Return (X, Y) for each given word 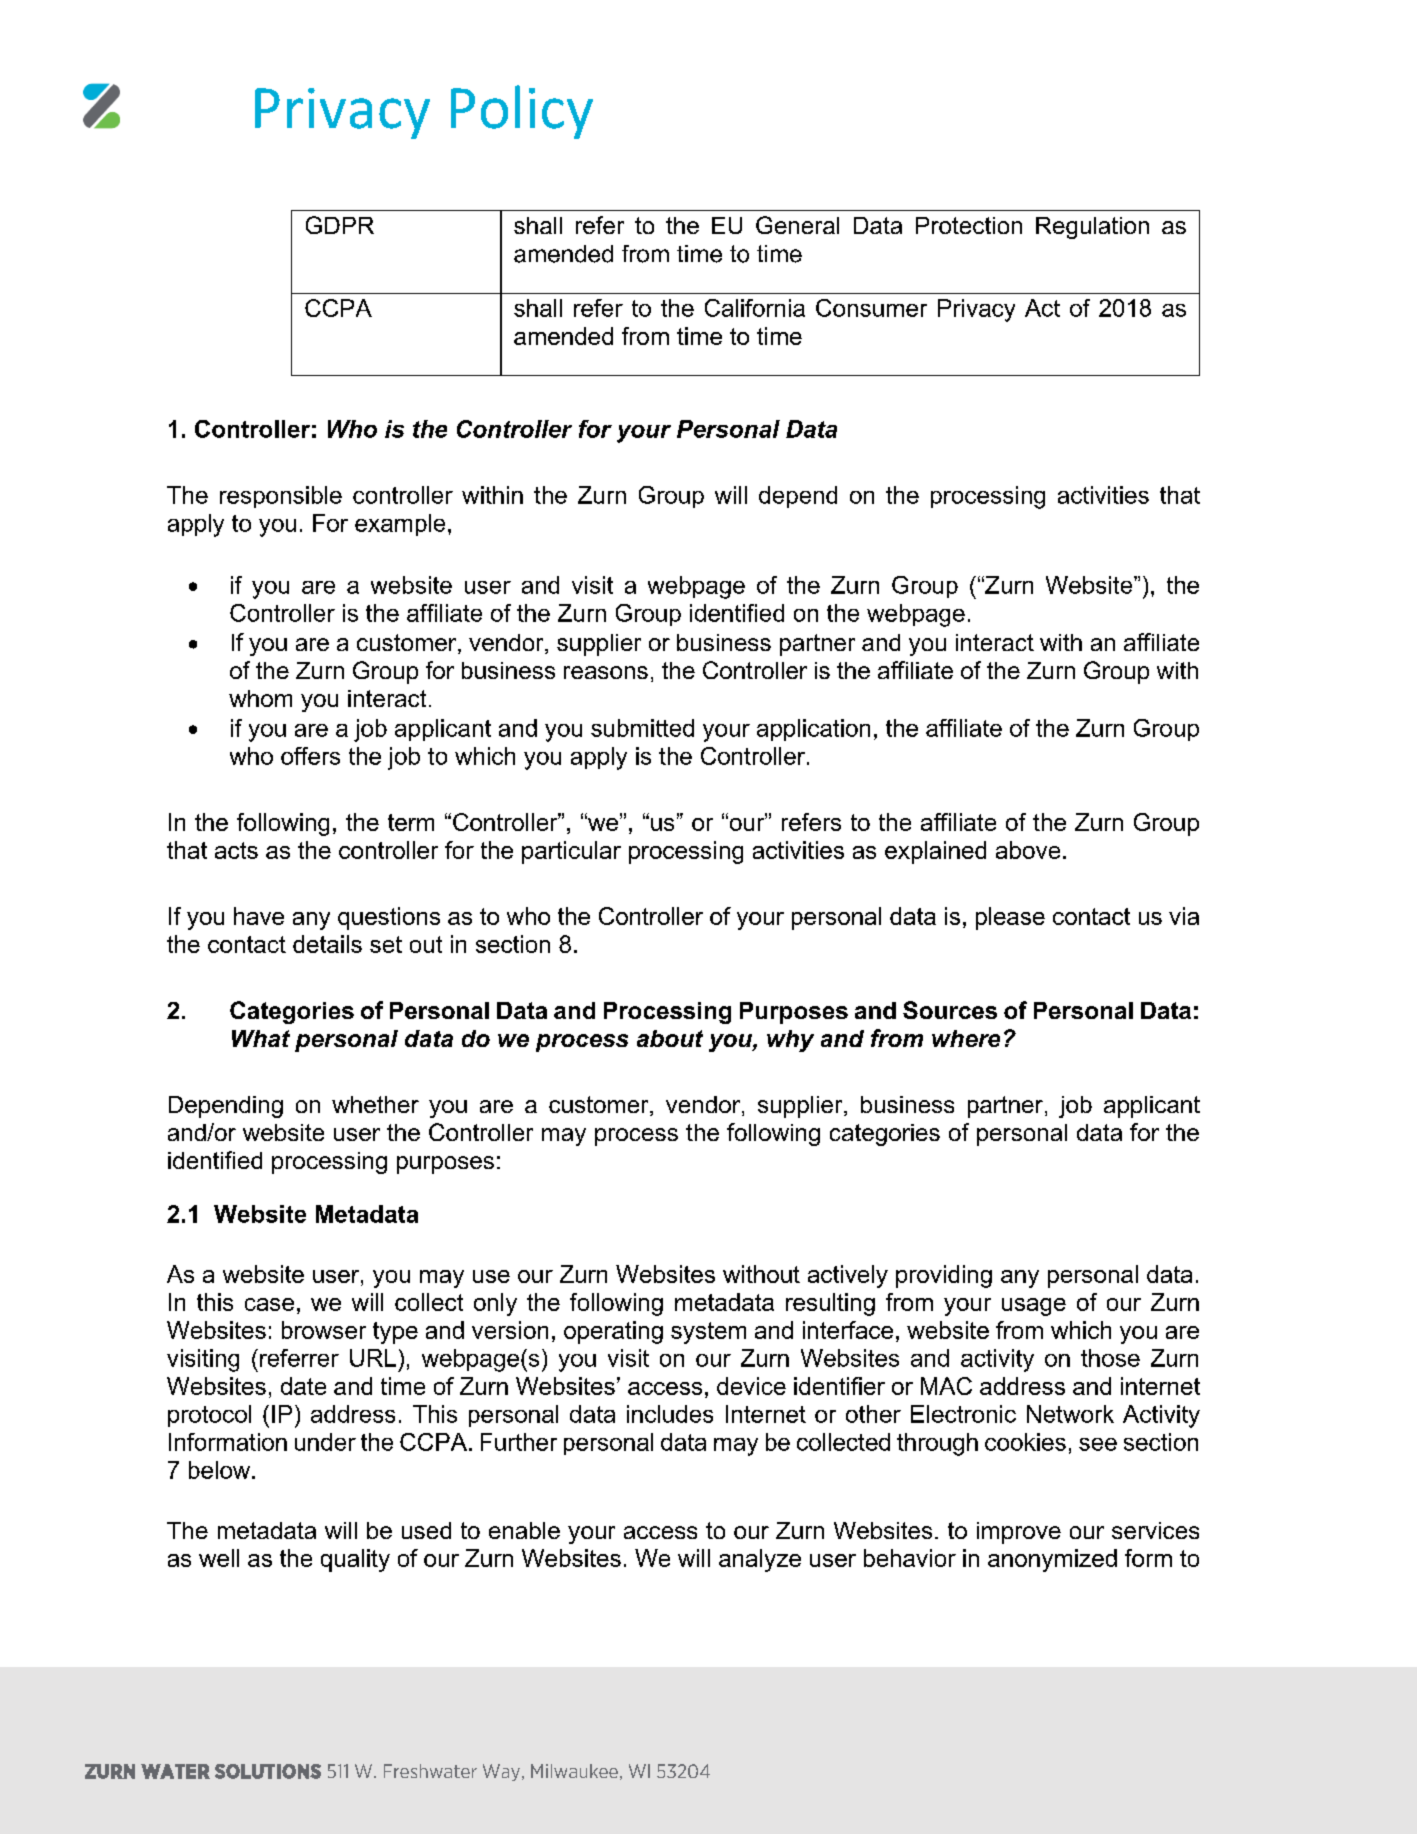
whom (260, 698)
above (1028, 850)
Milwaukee (574, 1771)
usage (1034, 1307)
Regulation (1092, 228)
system (708, 1333)
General (797, 225)
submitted (642, 728)
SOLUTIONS (268, 1771)
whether (375, 1104)
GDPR (340, 225)
